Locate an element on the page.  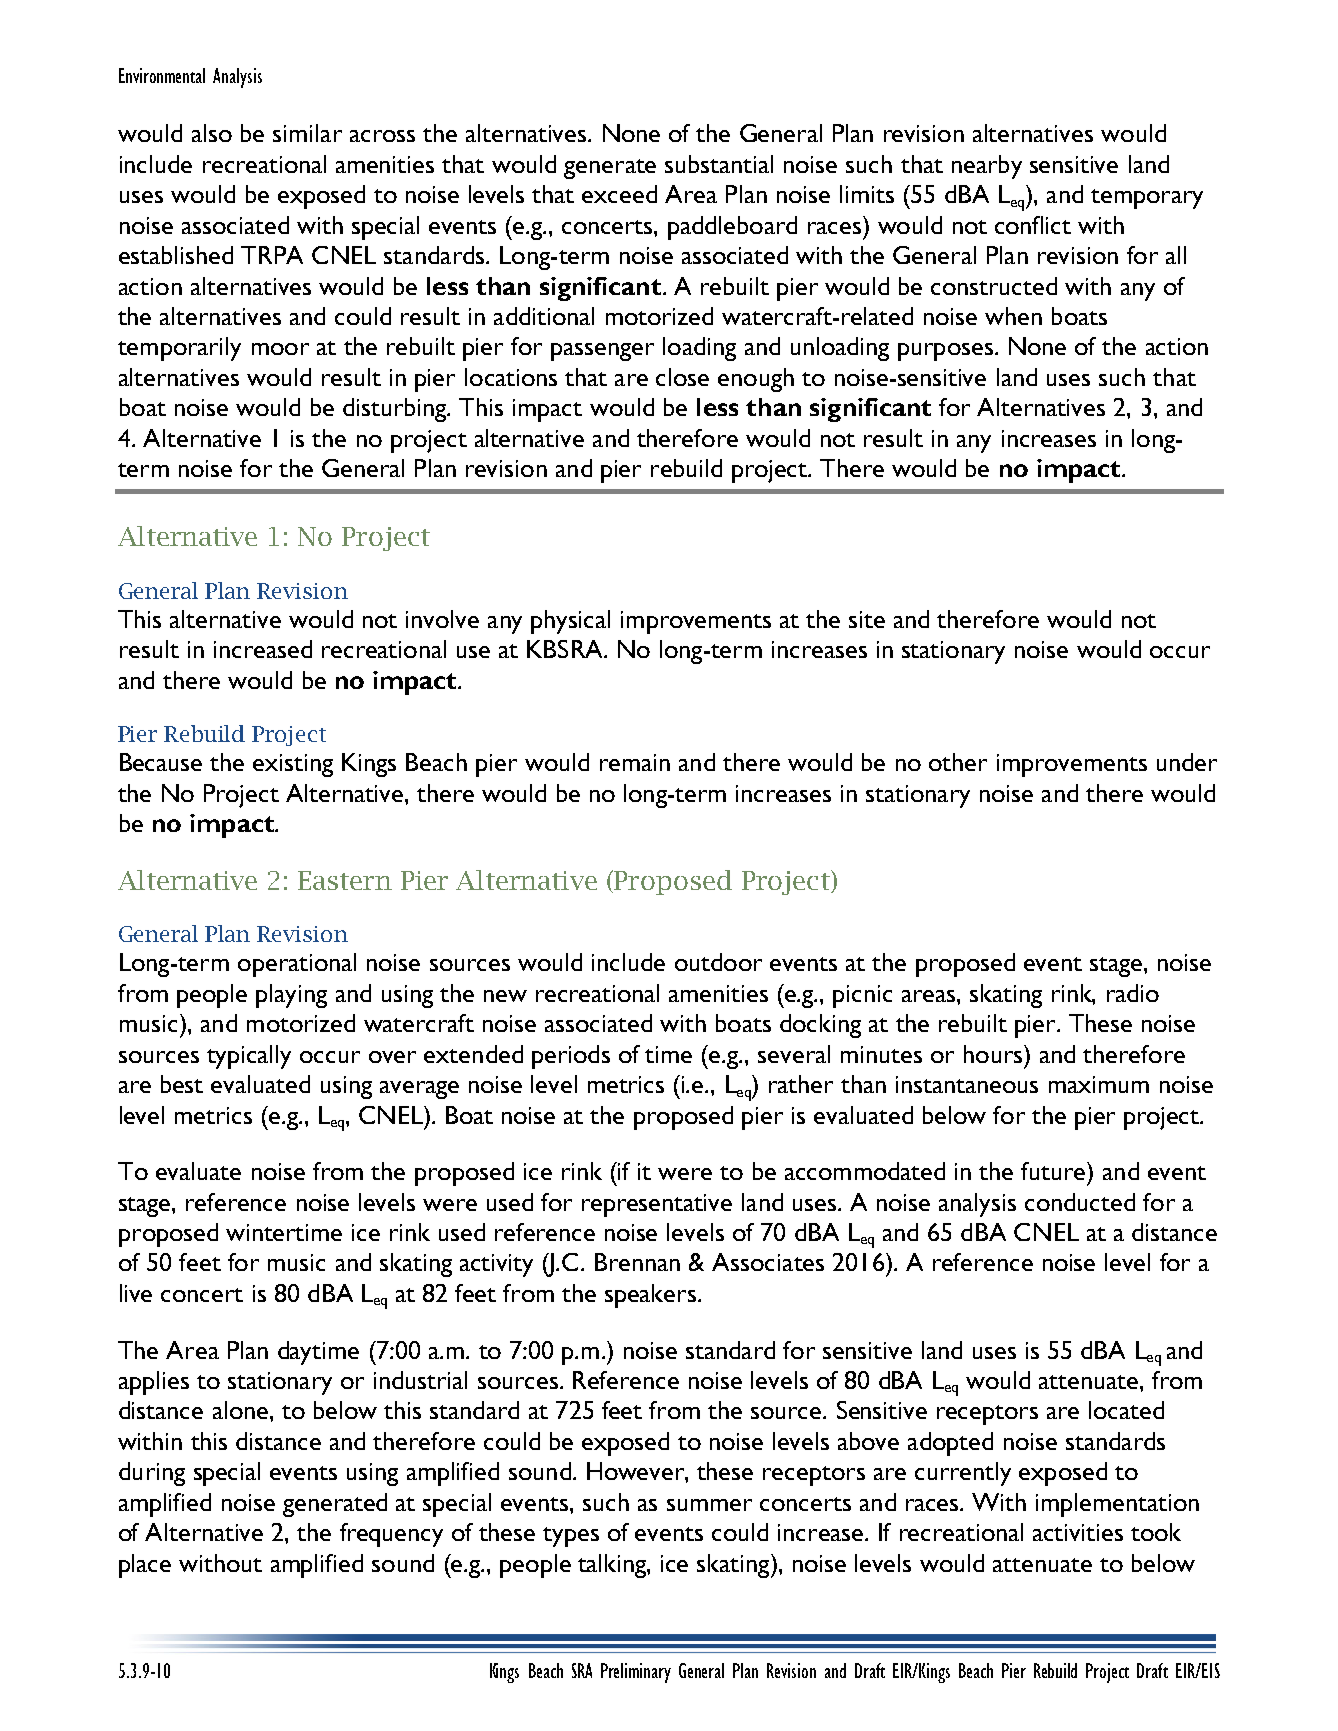
Eastern is located at coordinates (345, 880).
